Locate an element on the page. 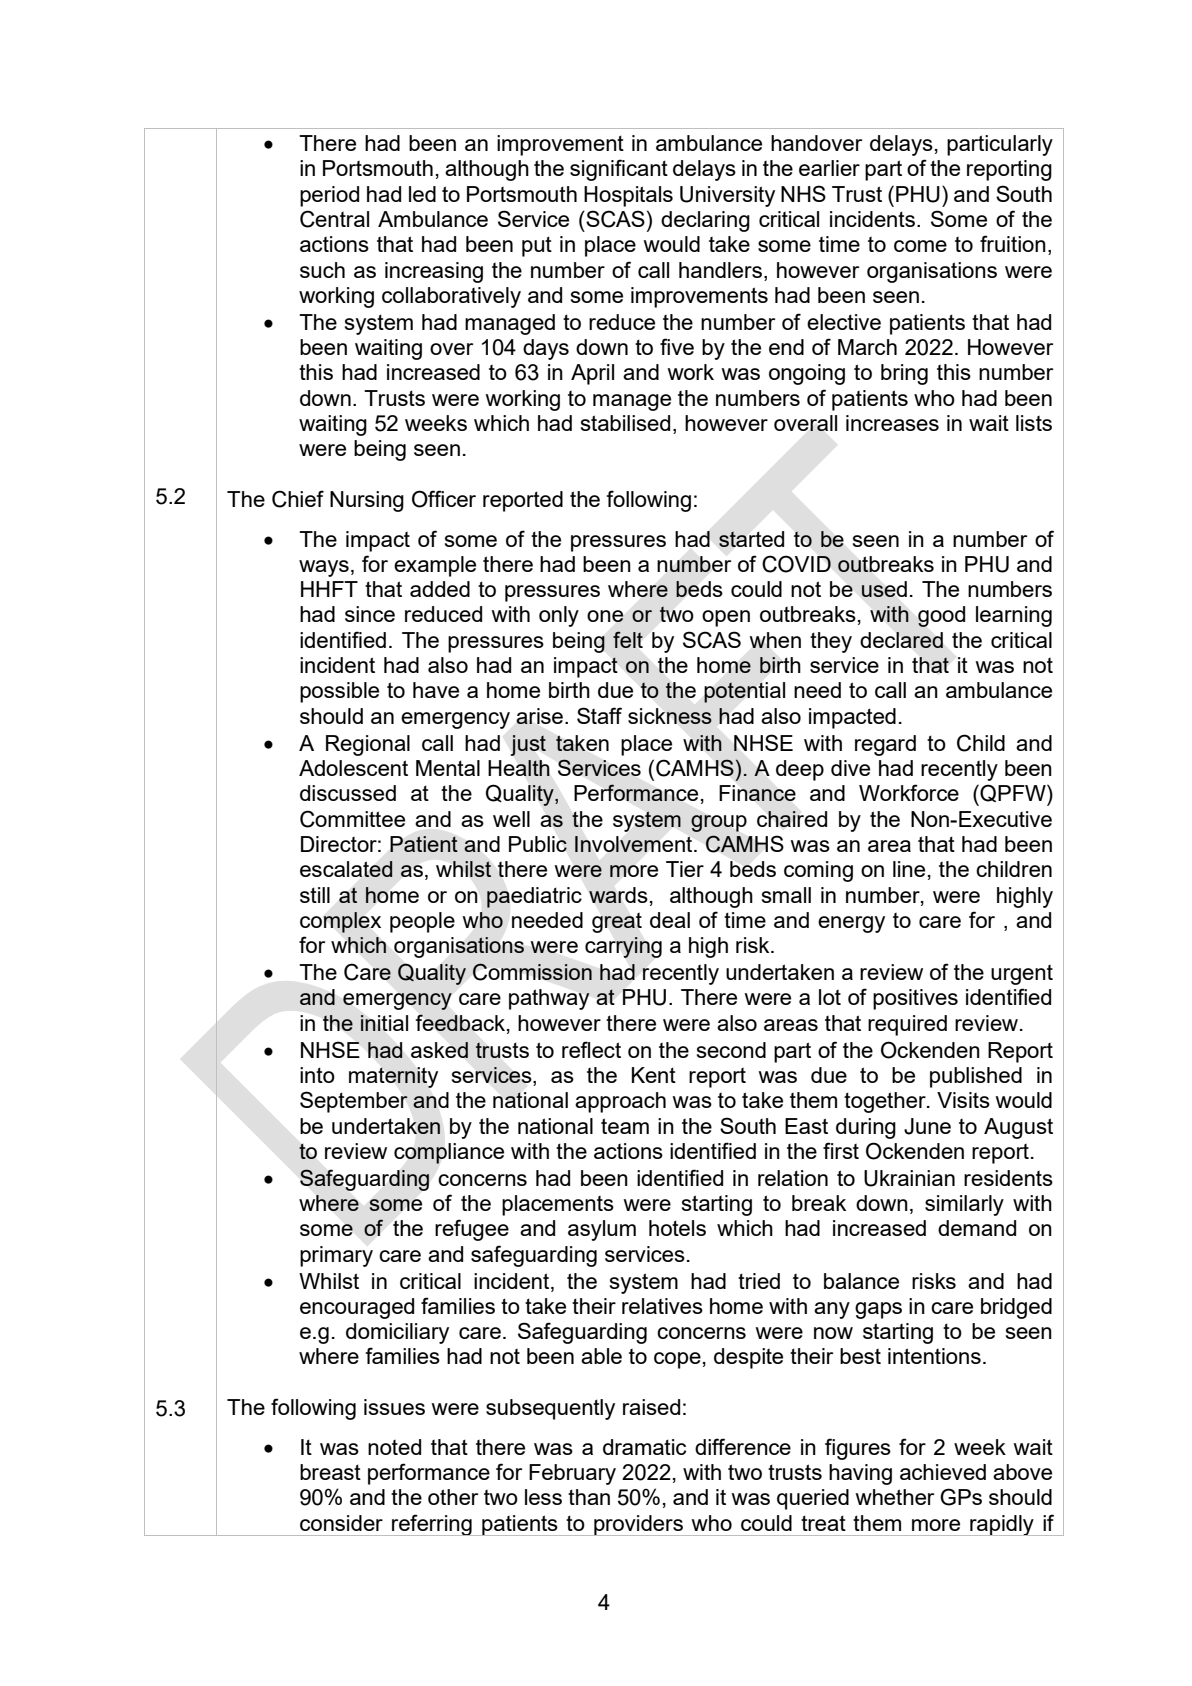  published is located at coordinates (976, 1077).
